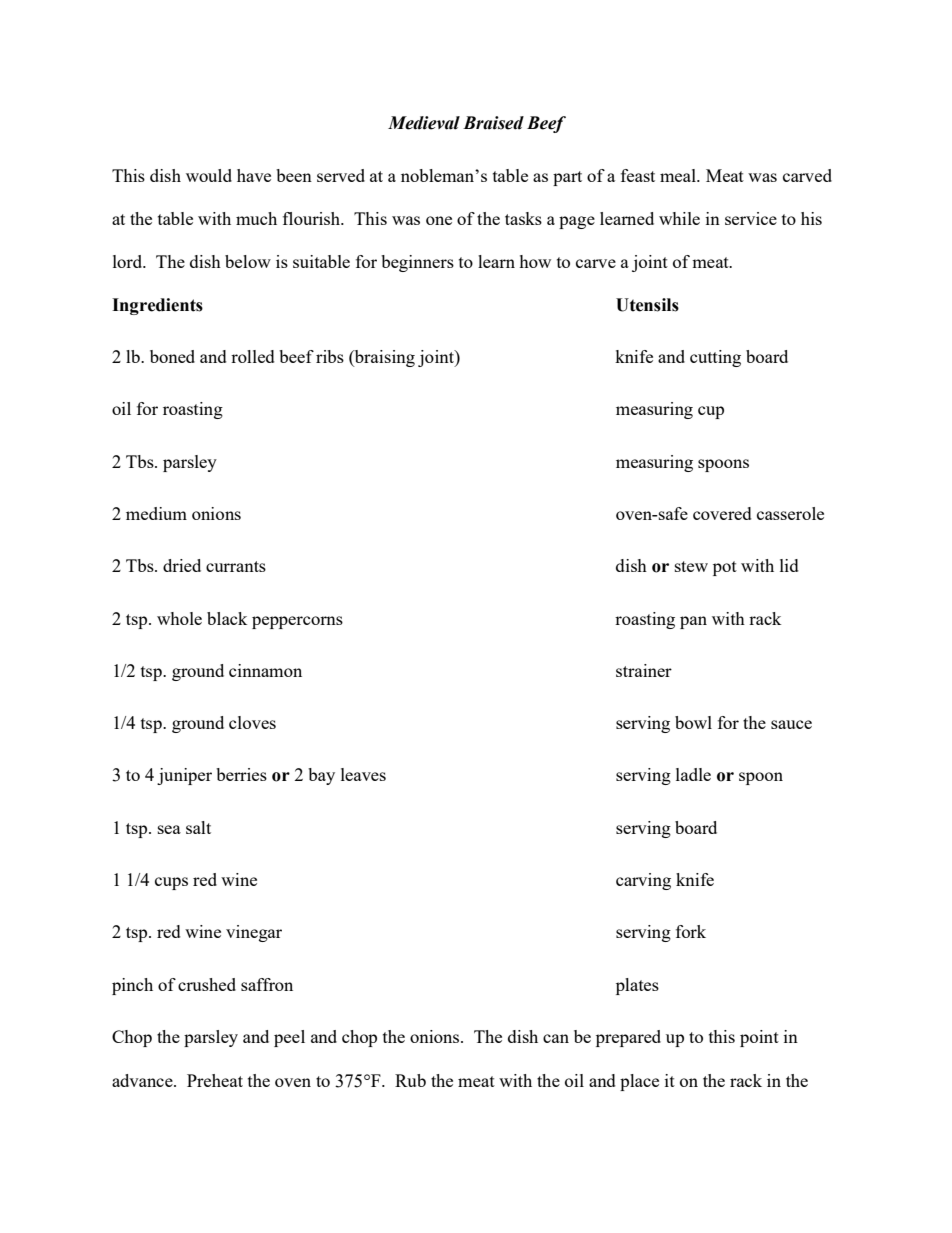 The image size is (952, 1233). What do you see at coordinates (693, 774) in the document?
I see `ladle` at bounding box center [693, 774].
